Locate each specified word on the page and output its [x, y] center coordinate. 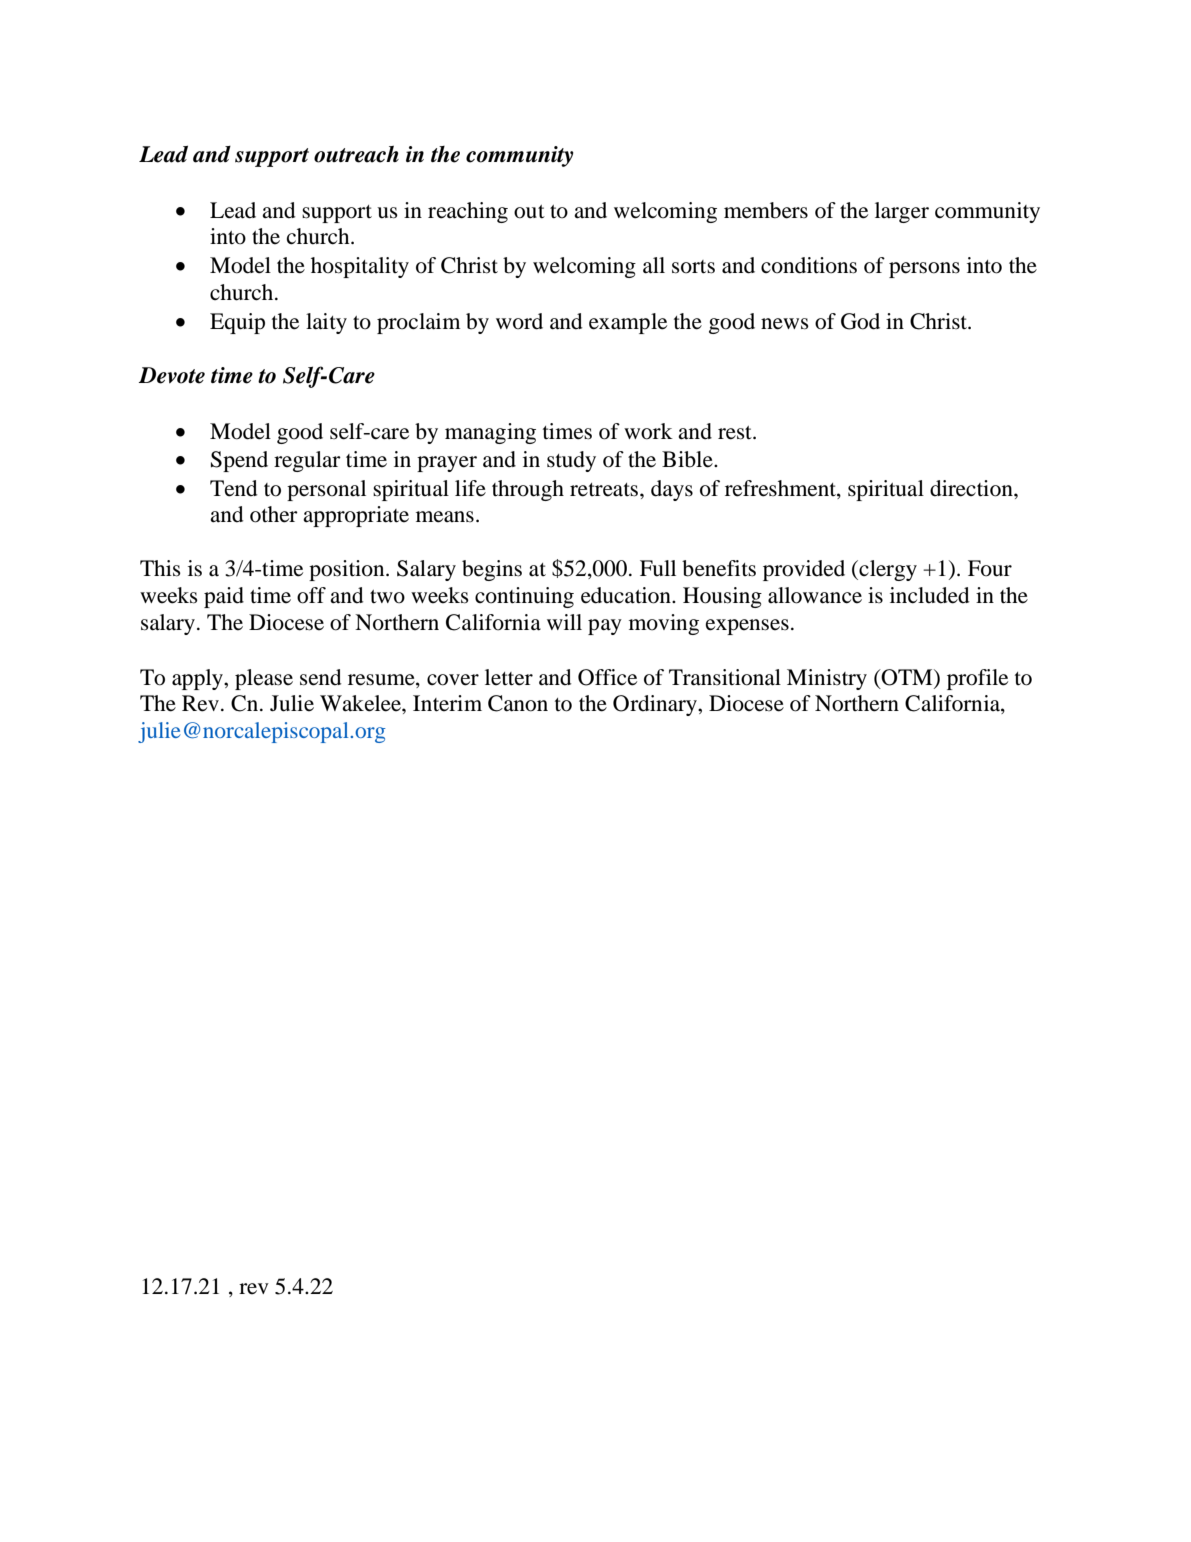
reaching [468, 212]
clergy [887, 570]
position [348, 570]
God [860, 321]
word [519, 321]
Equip [237, 323]
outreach [356, 154]
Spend [239, 461]
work [648, 431]
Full [658, 568]
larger [902, 212]
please [264, 679]
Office [607, 677]
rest [736, 433]
